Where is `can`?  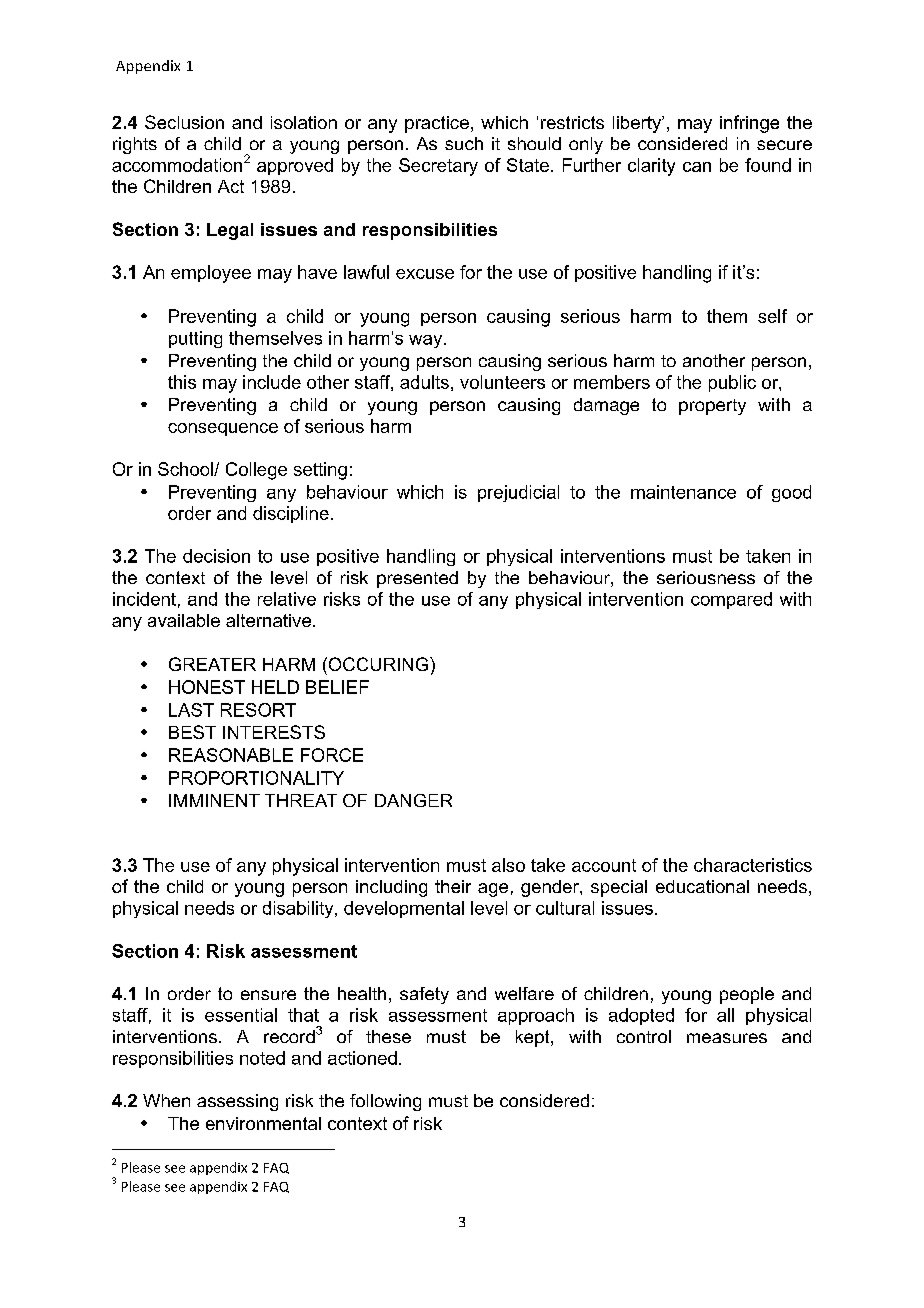
can is located at coordinates (697, 167).
